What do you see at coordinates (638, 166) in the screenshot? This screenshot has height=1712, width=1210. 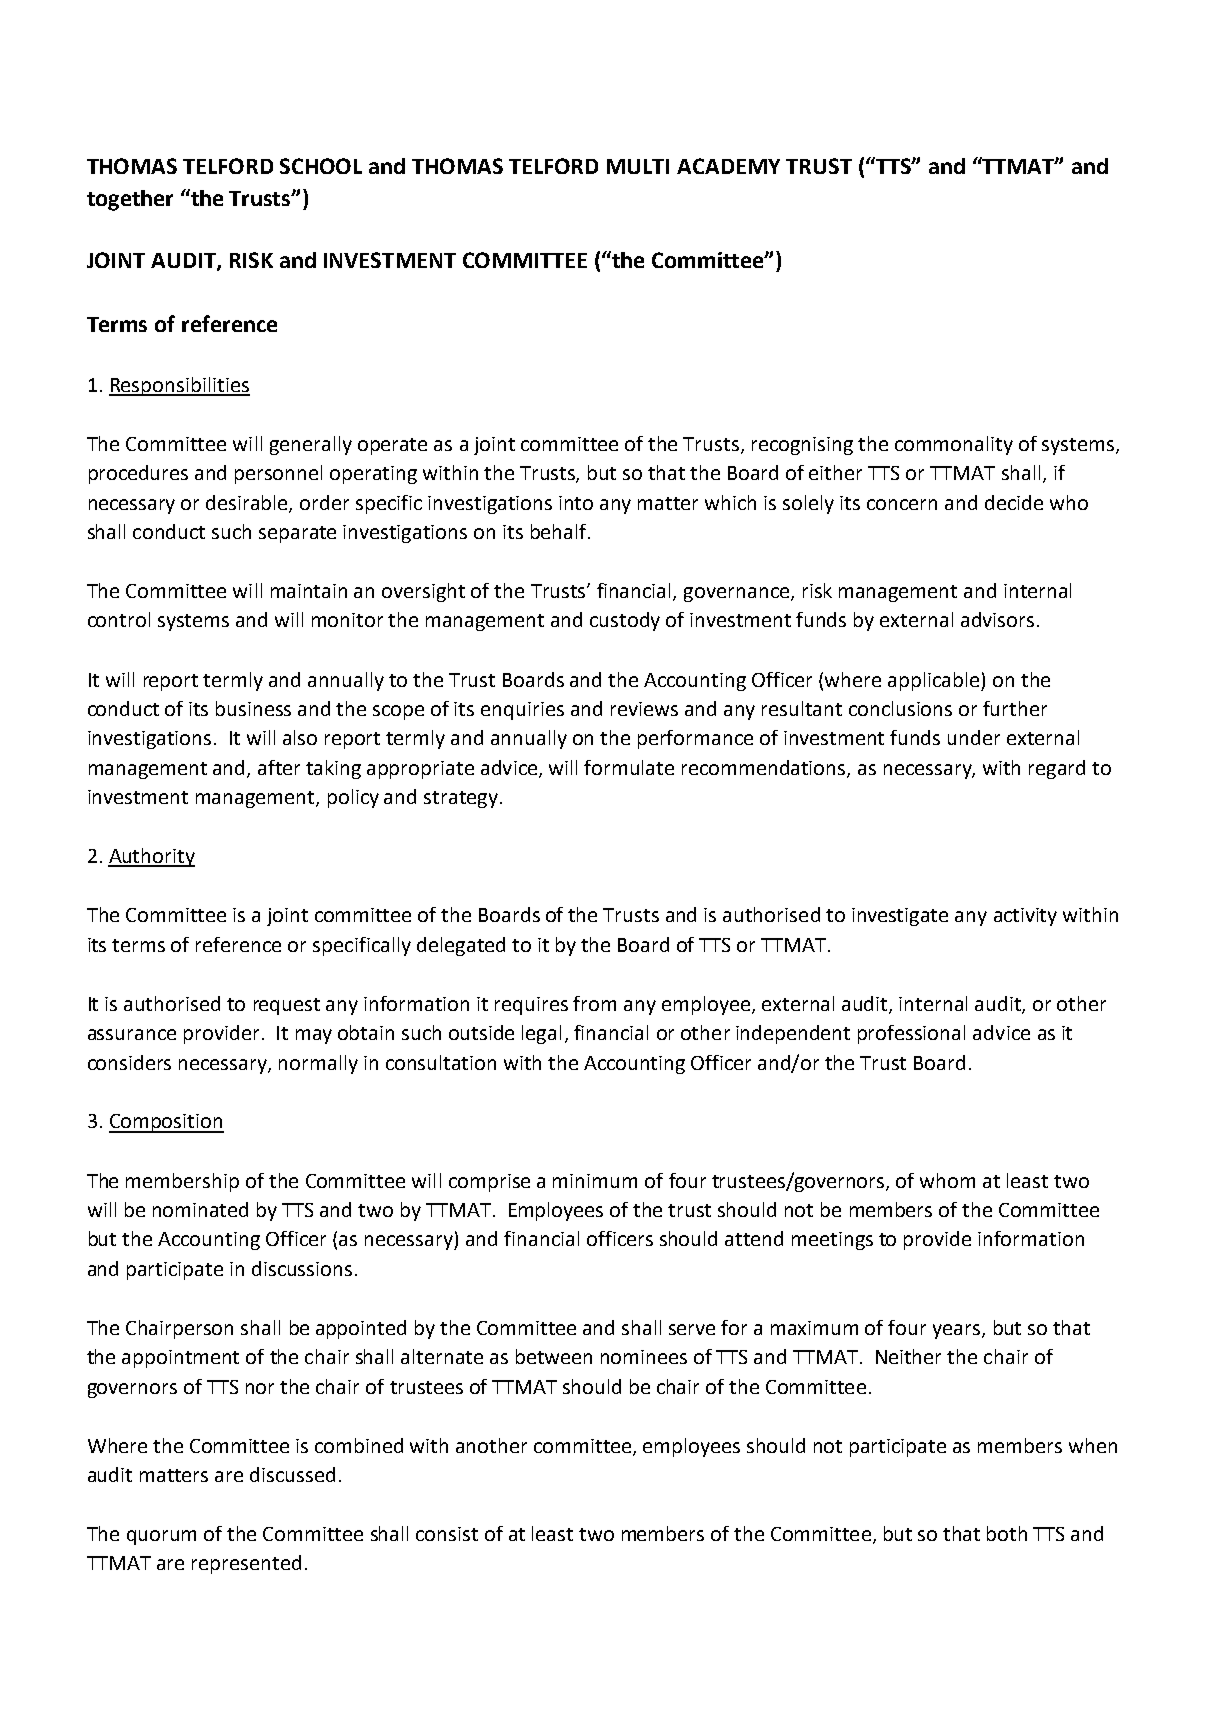 I see `MULTI` at bounding box center [638, 166].
